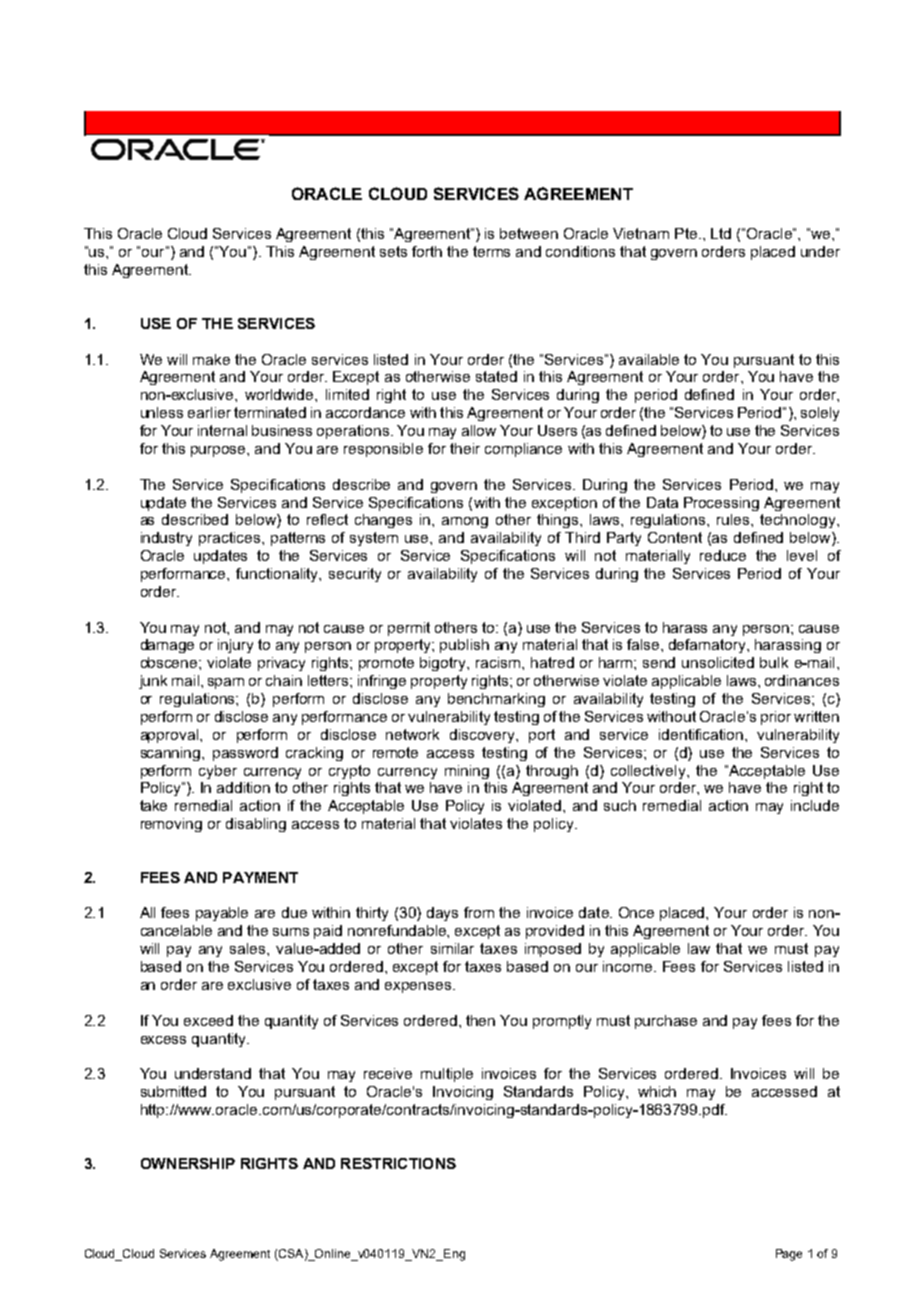  I want to click on identification, so click(702, 734).
